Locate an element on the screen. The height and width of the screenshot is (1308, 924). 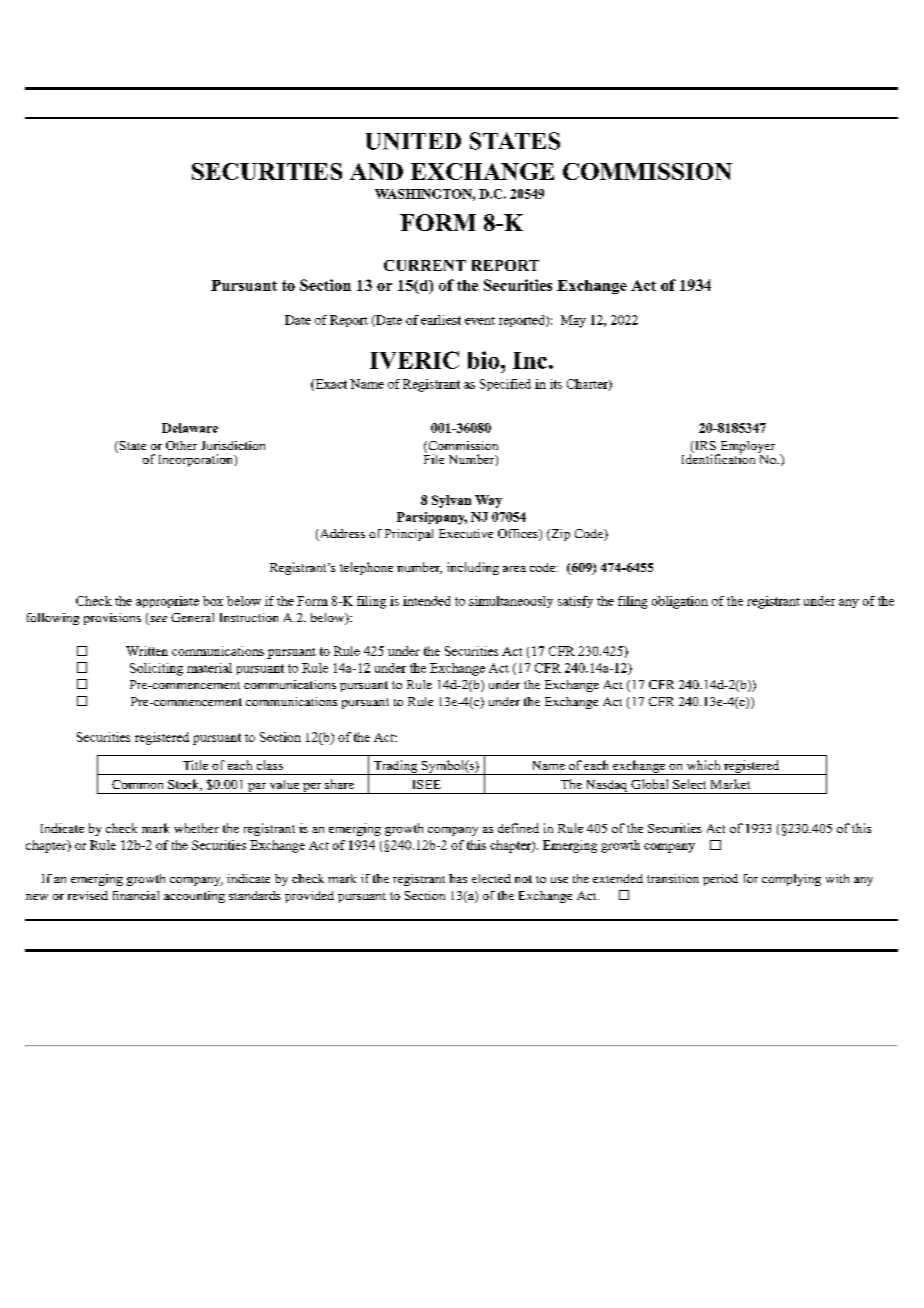
financial is located at coordinates (136, 895).
